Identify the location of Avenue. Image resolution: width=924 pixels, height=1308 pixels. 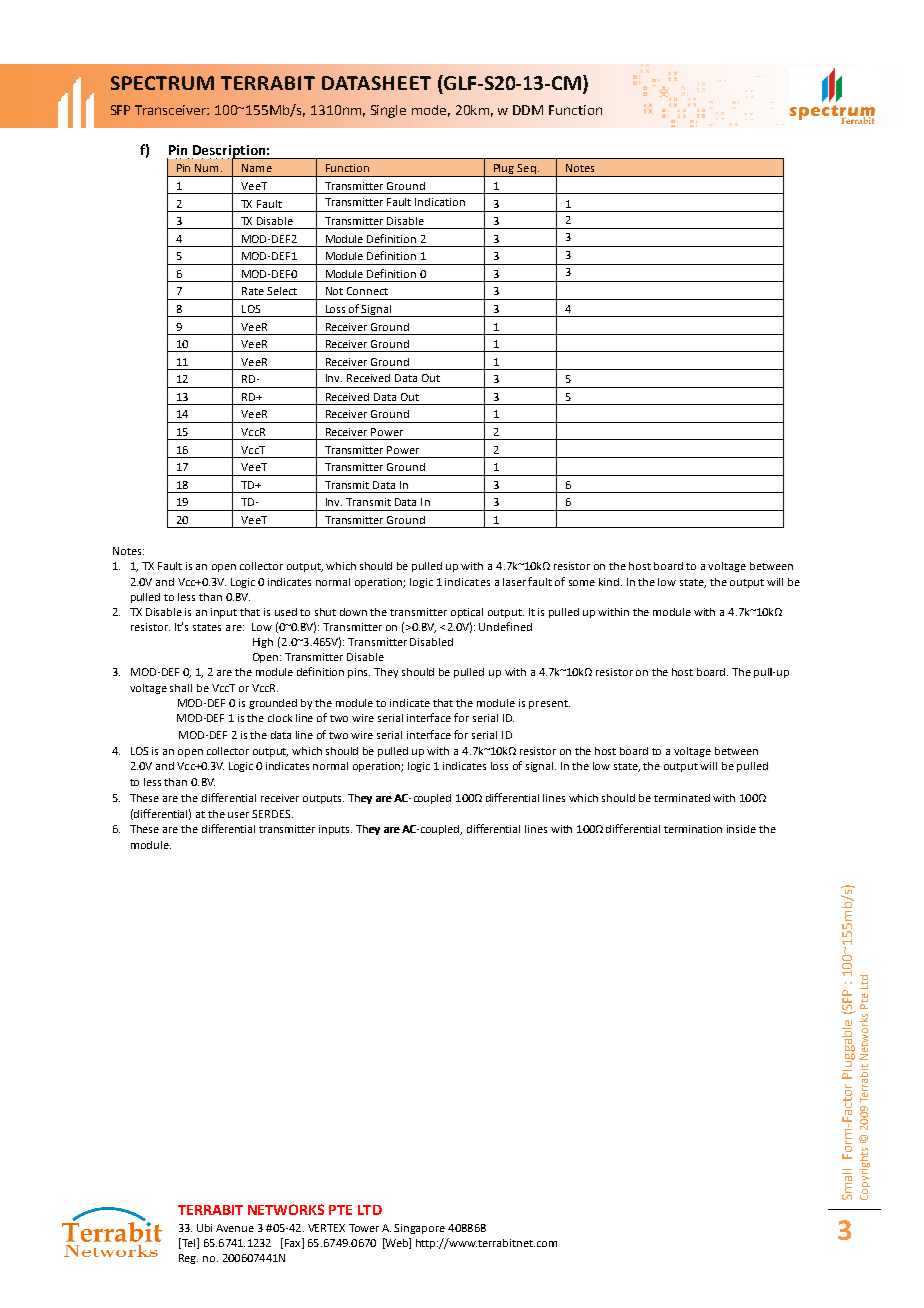
(235, 1228).
